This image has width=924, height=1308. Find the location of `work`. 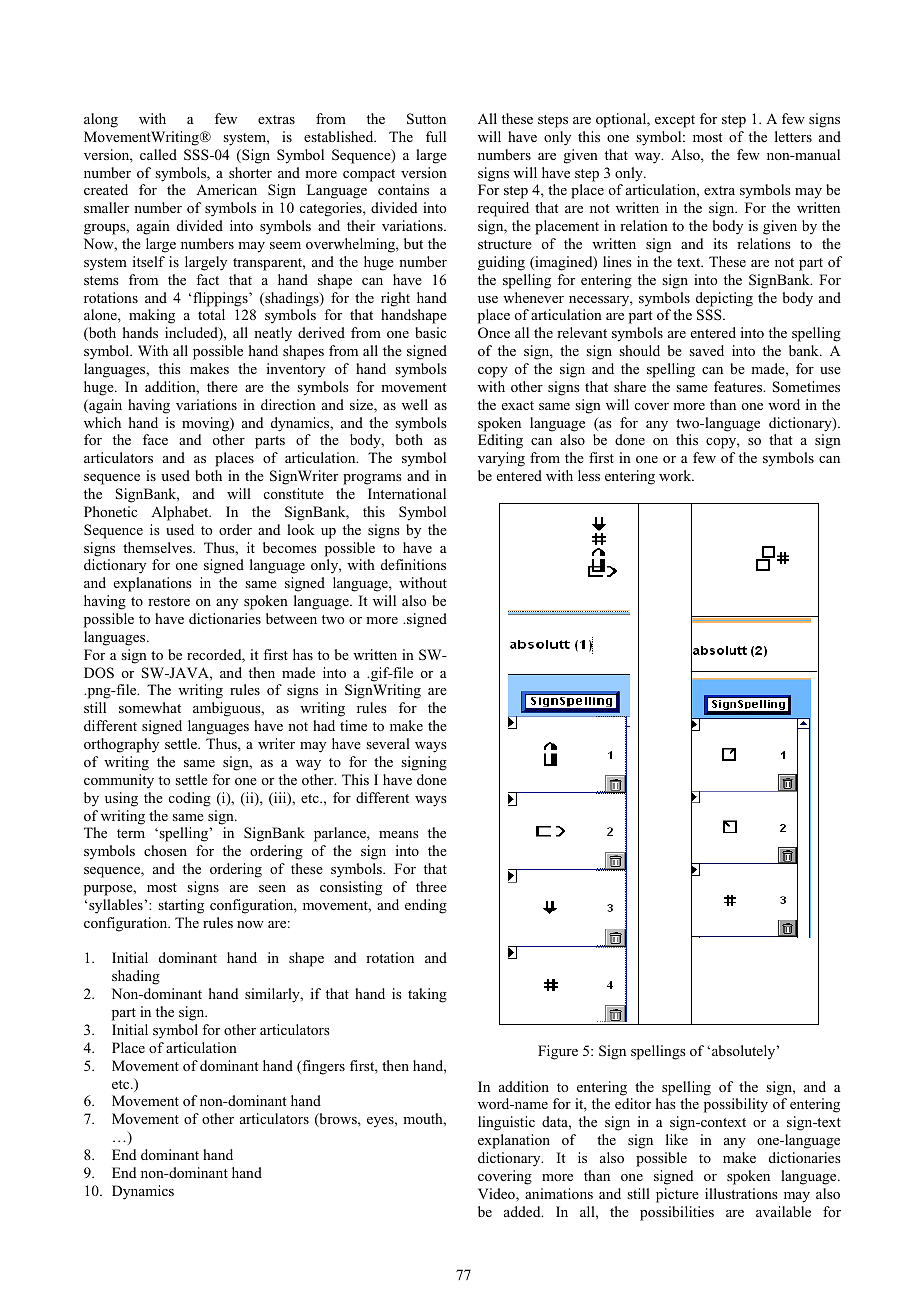

work is located at coordinates (676, 475).
